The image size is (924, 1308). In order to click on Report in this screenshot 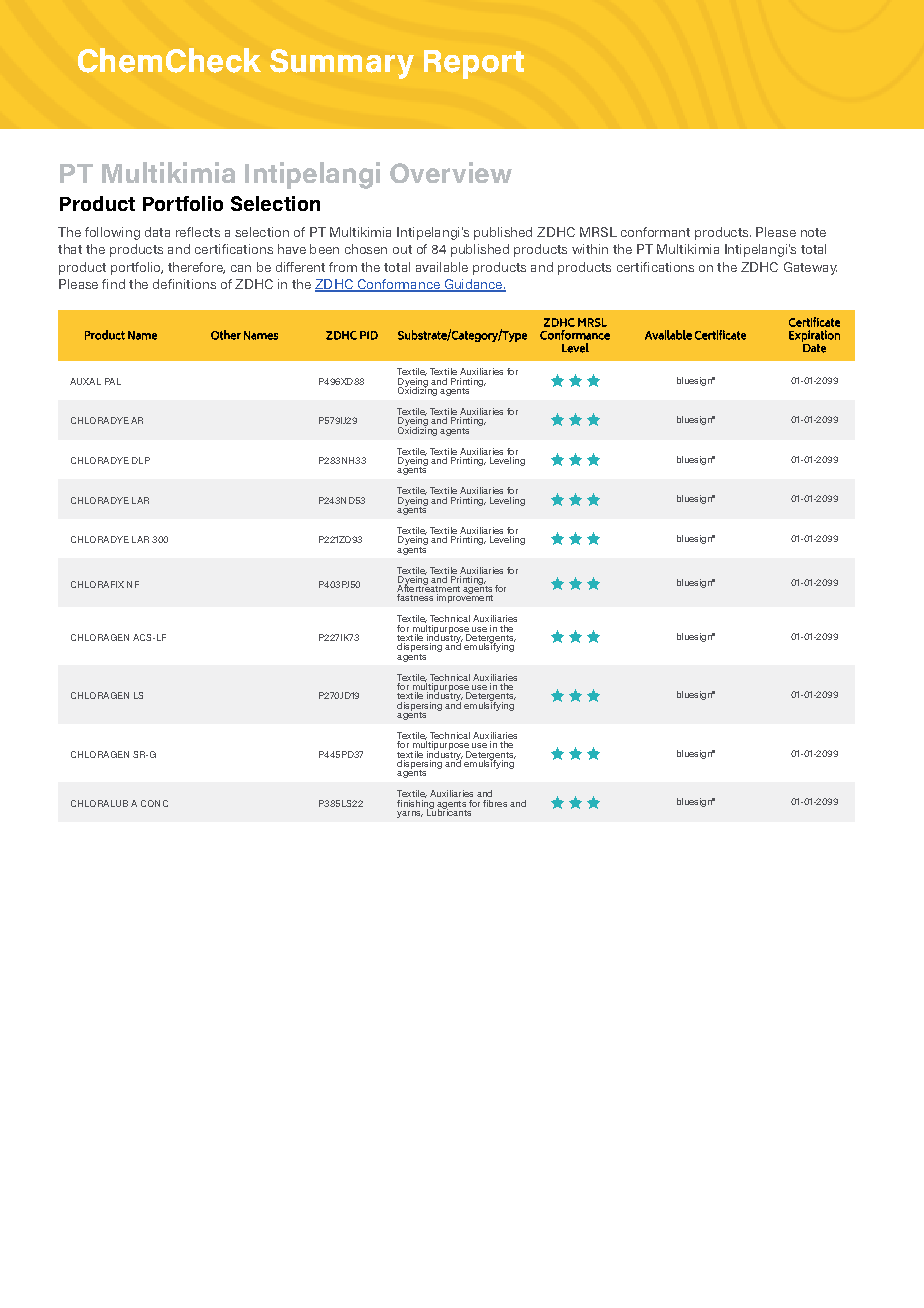, I will do `click(474, 64)`.
